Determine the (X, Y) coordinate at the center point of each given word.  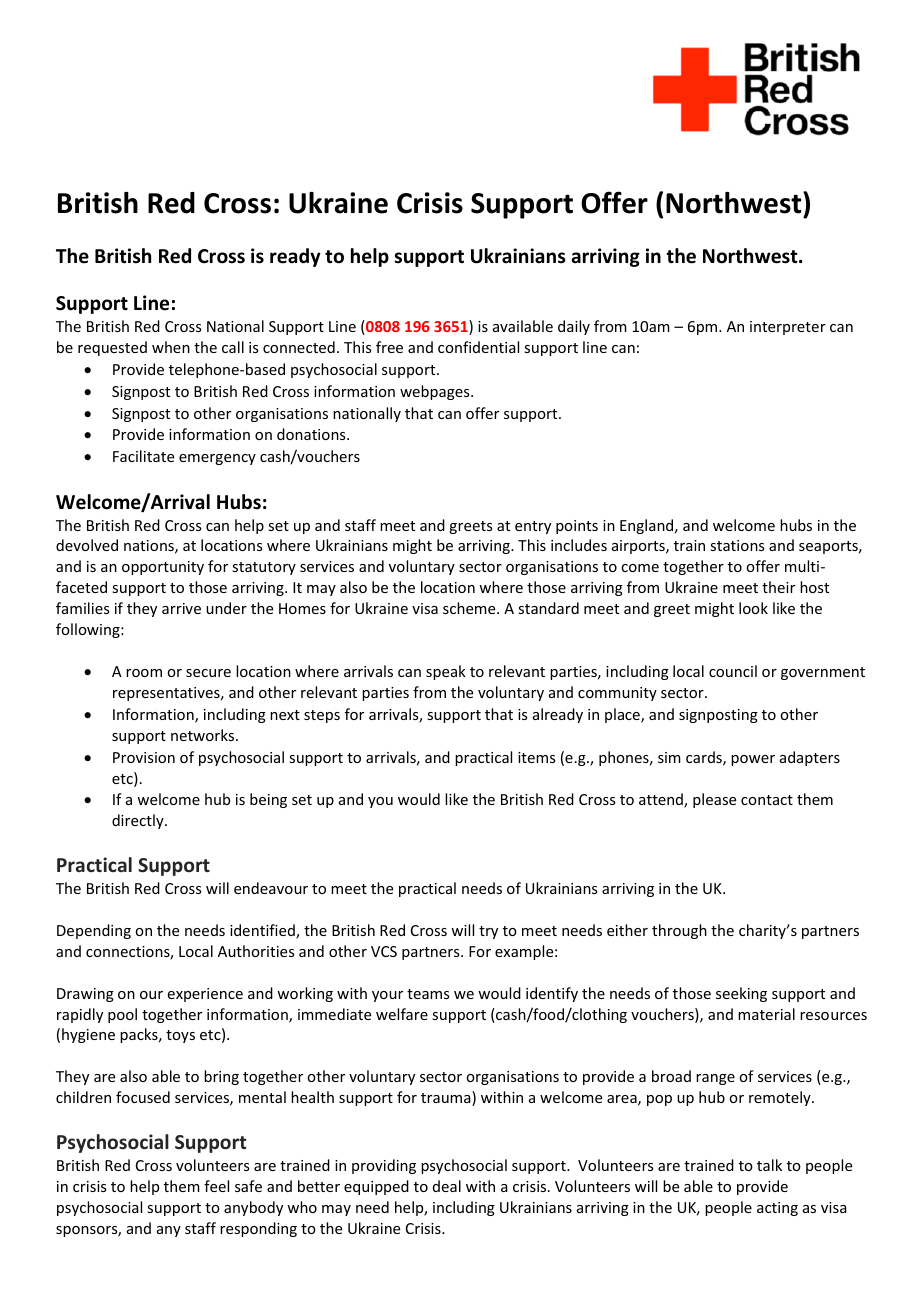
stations (737, 545)
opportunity (163, 568)
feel (216, 1186)
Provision (144, 757)
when (171, 347)
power (753, 760)
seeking (741, 994)
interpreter (788, 328)
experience (205, 995)
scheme (470, 608)
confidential (478, 347)
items (536, 757)
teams (428, 994)
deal (447, 1186)
